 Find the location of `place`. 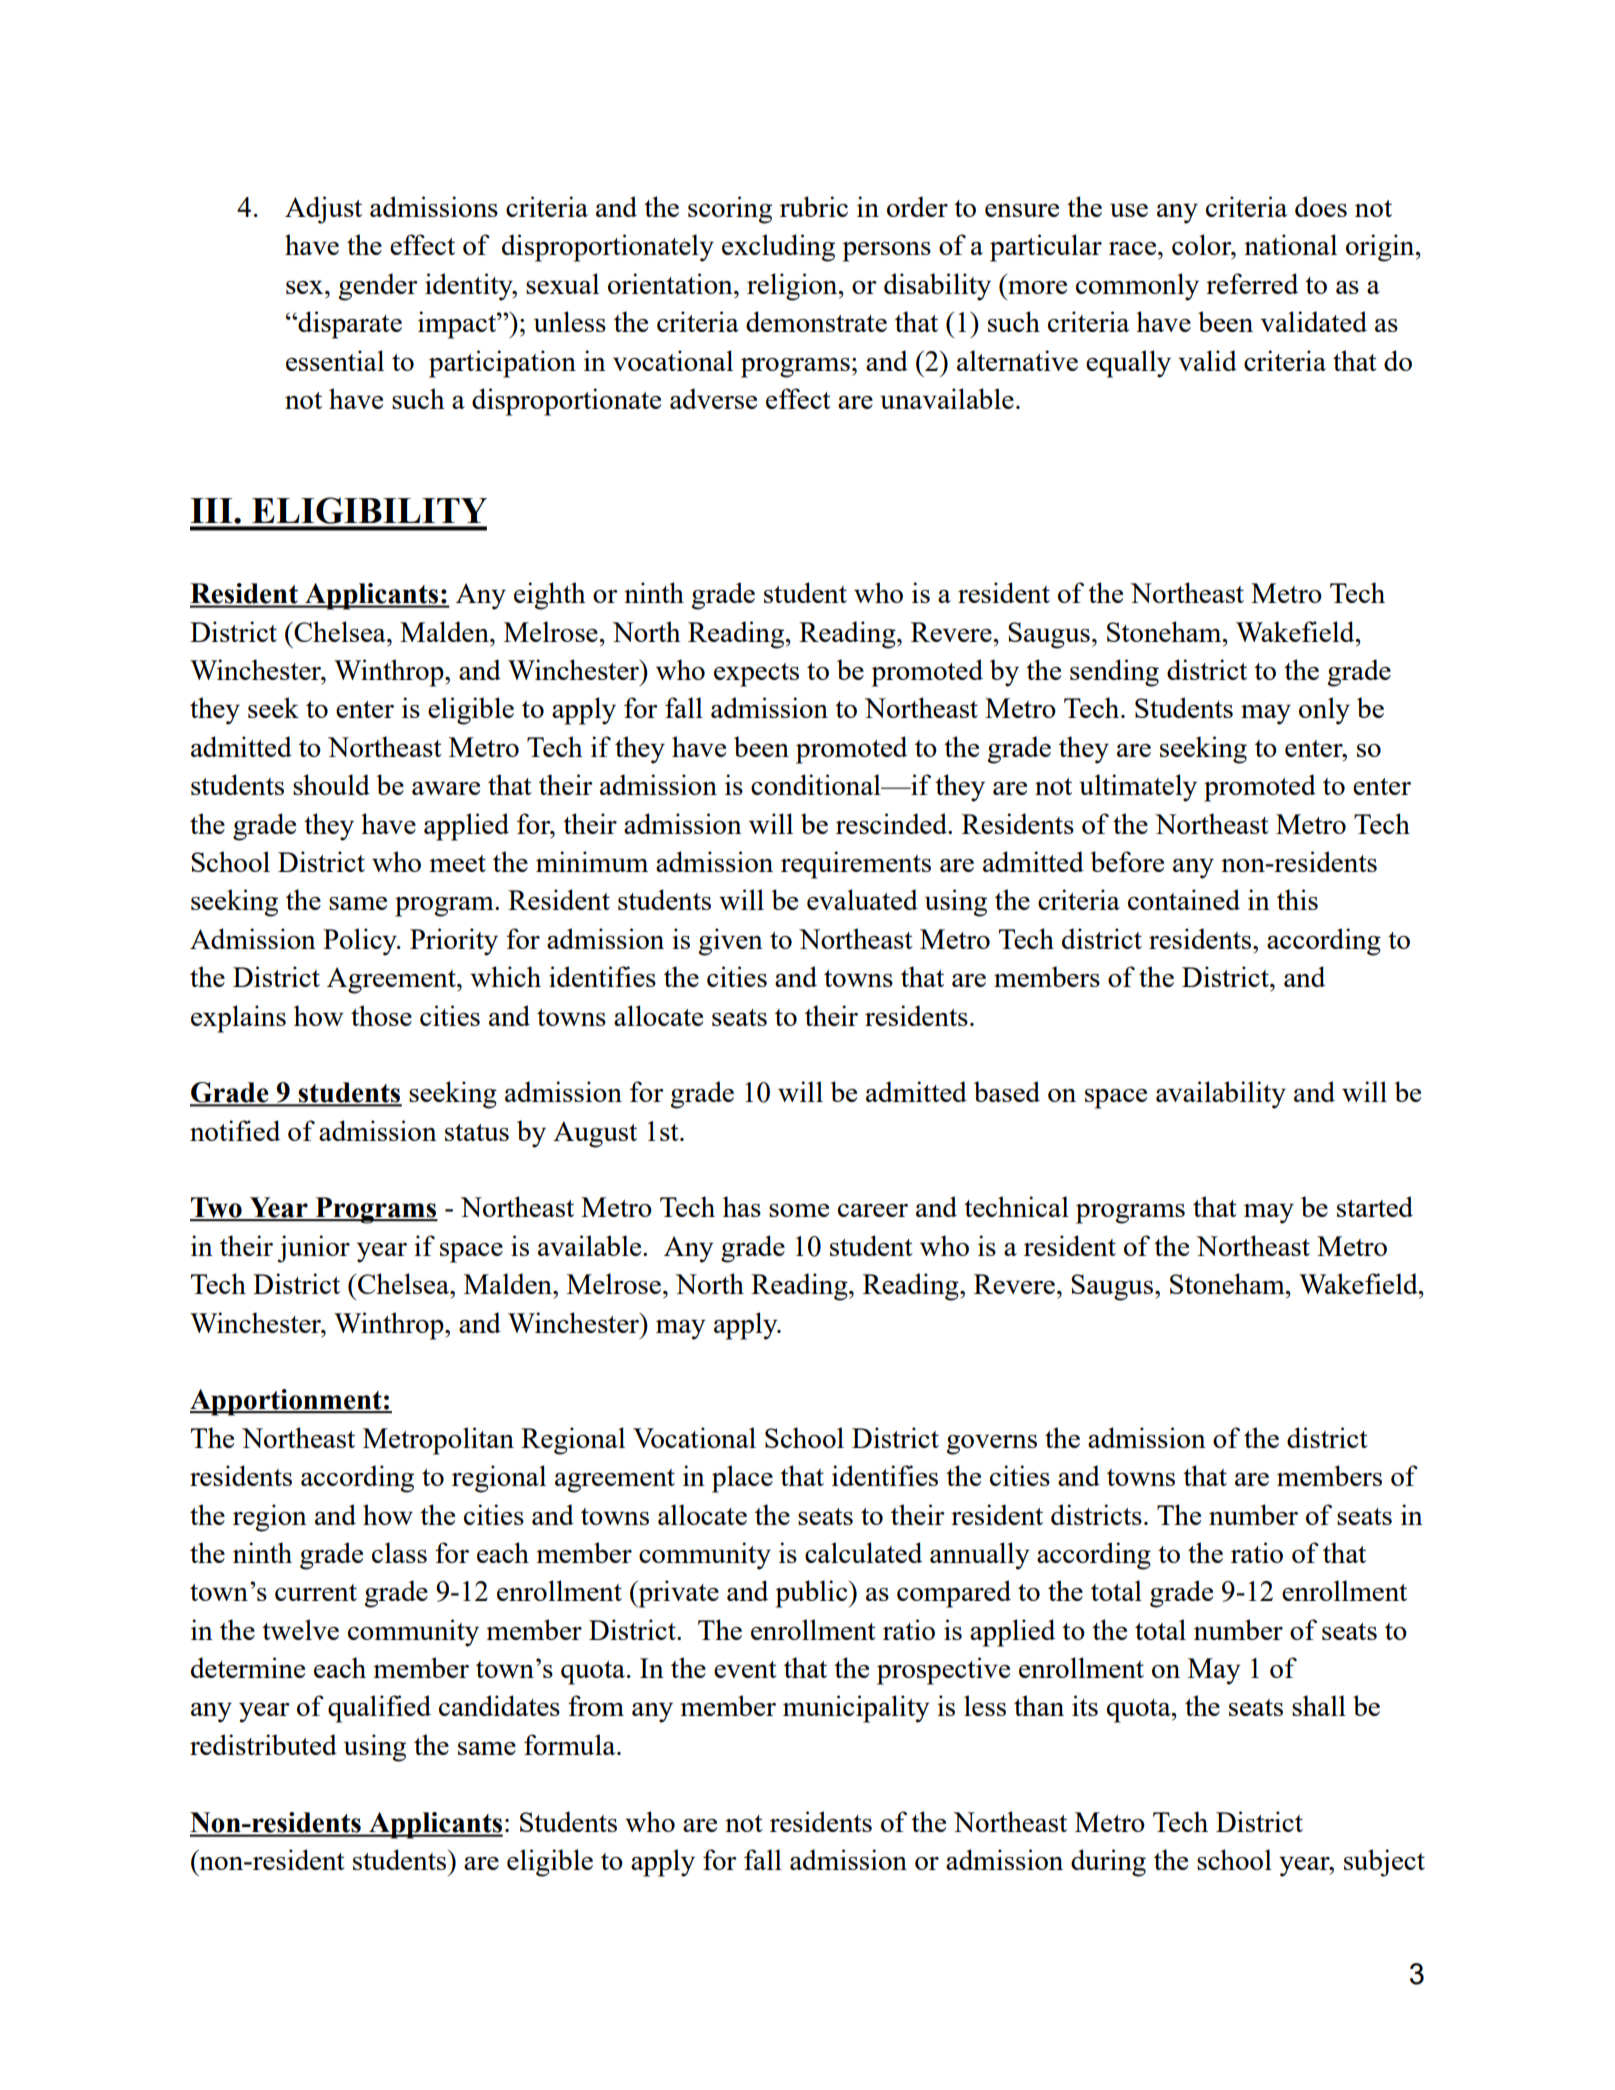

place is located at coordinates (742, 1479).
